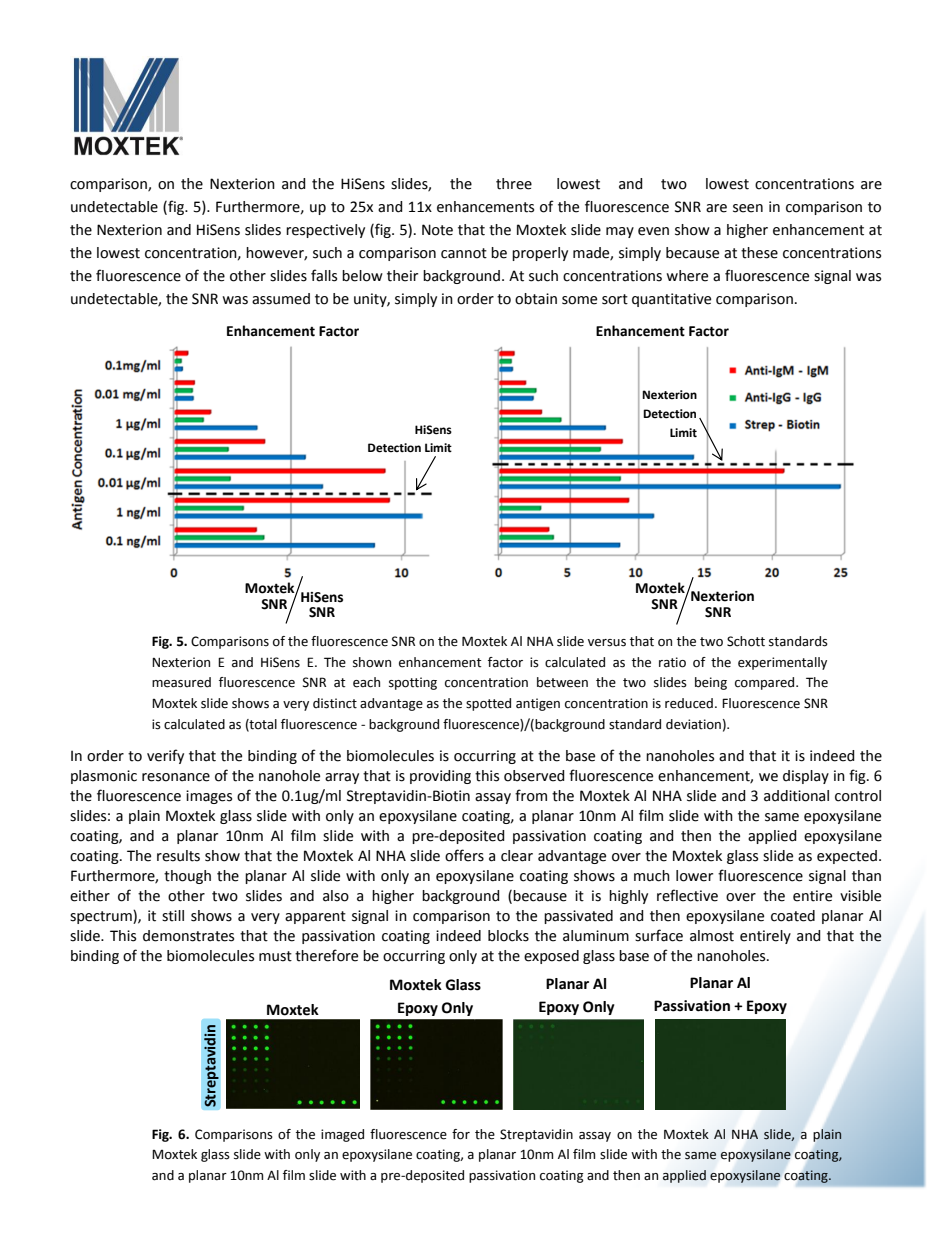 The image size is (952, 1233). I want to click on respectively, so click(325, 231).
